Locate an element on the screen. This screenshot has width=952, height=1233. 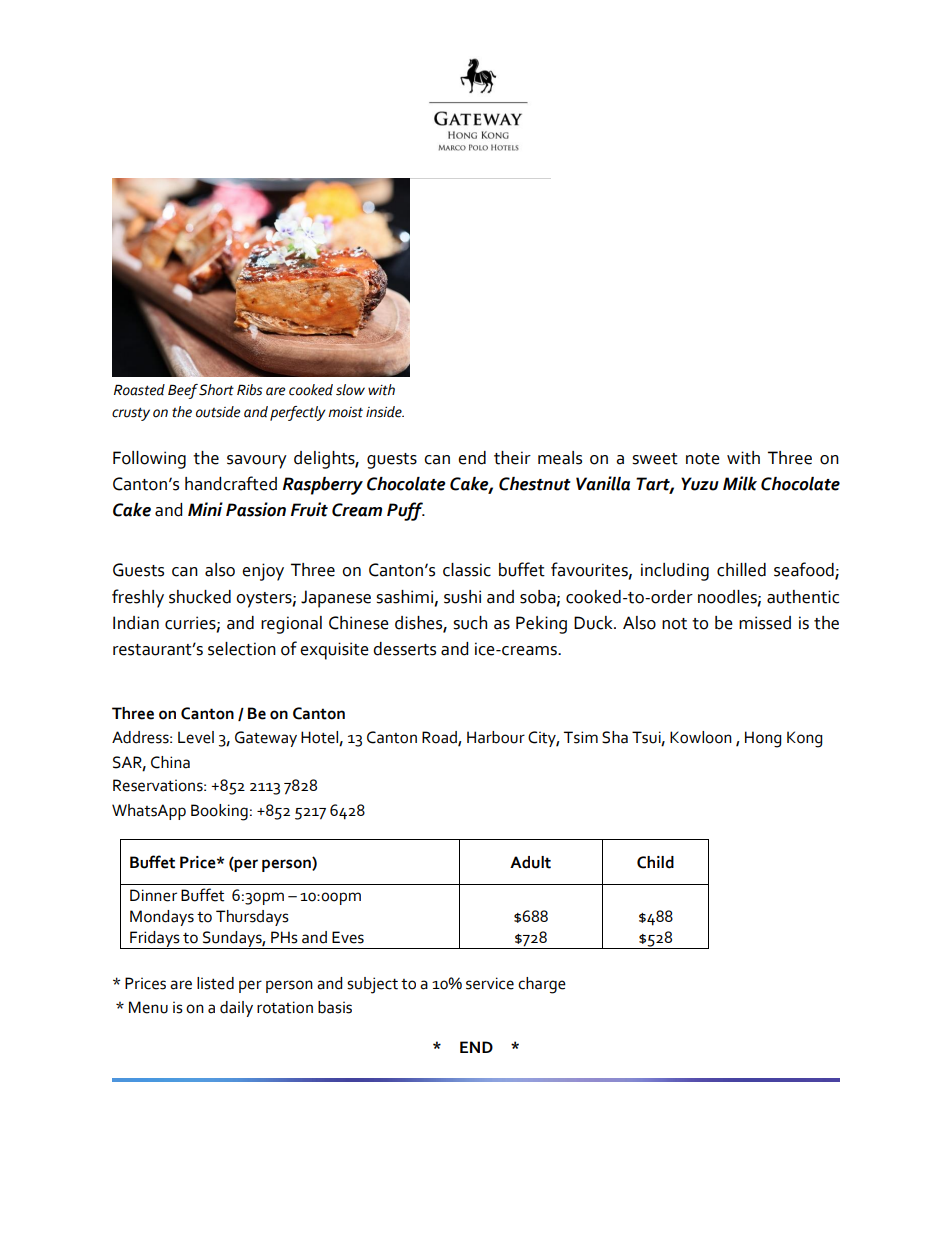
service is located at coordinates (490, 983).
